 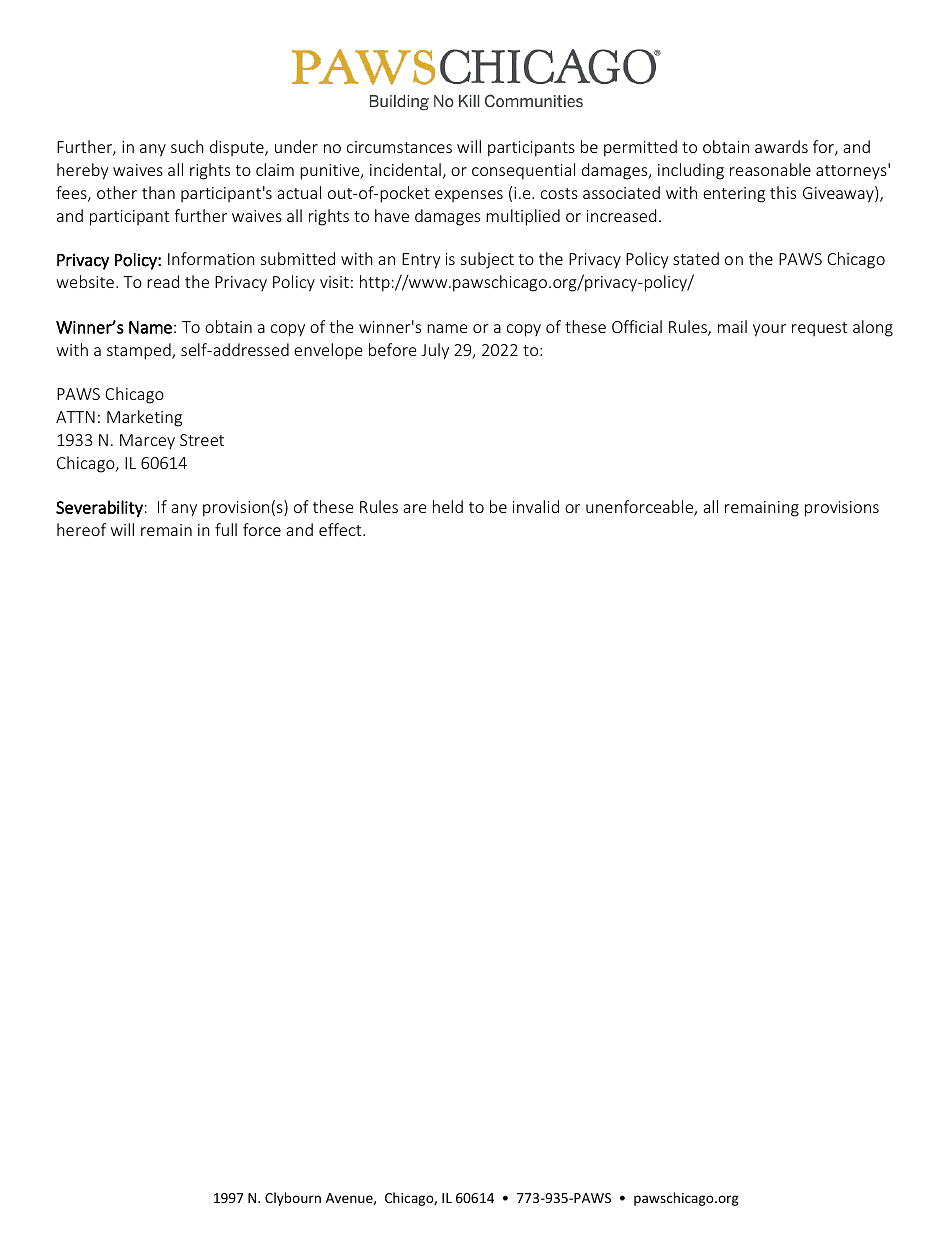 I want to click on such, so click(x=187, y=146).
